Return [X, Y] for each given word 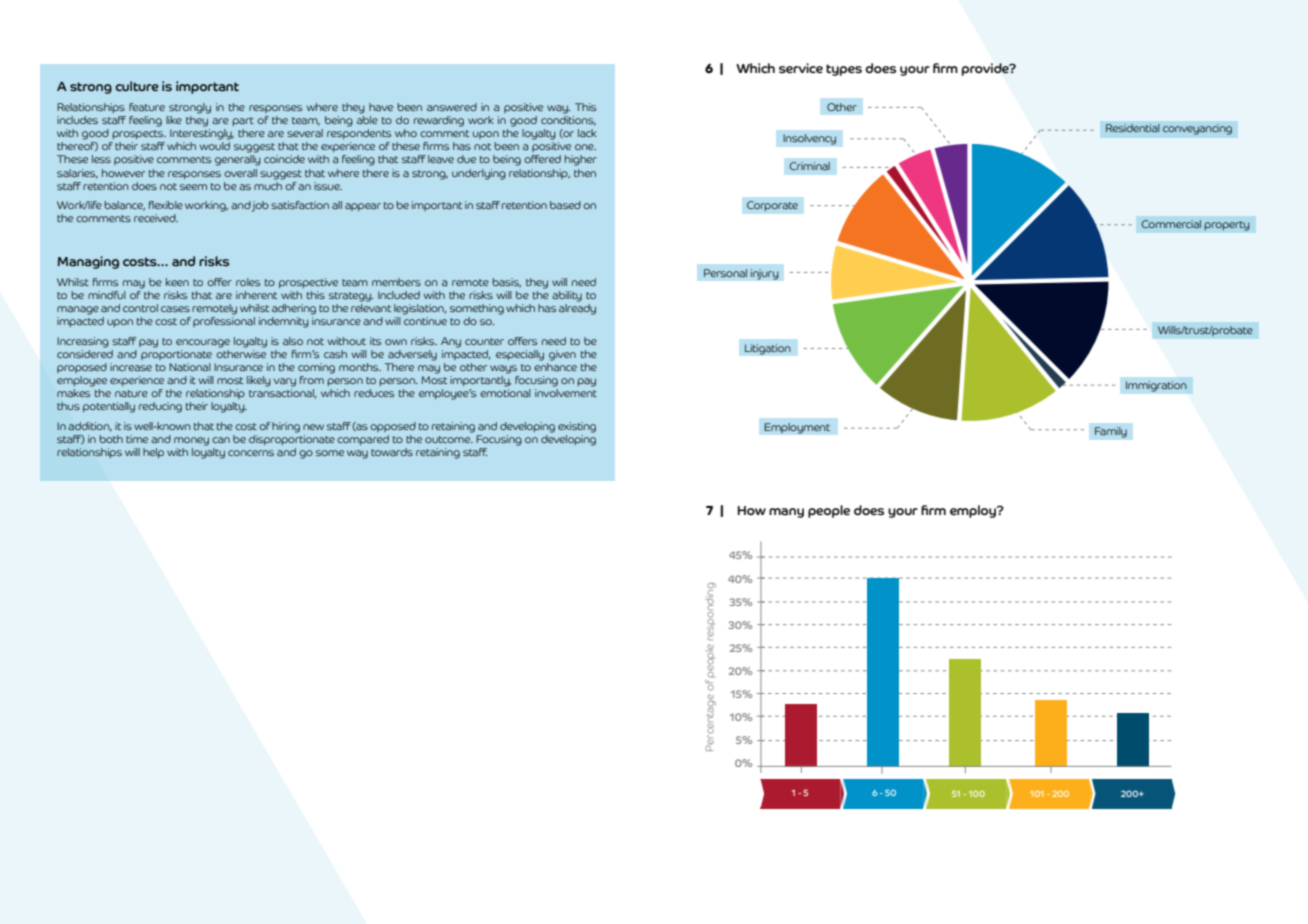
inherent [256, 295]
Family [1110, 432]
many [786, 513]
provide [986, 69]
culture [137, 86]
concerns [251, 453]
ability [567, 296]
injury [764, 274]
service [801, 68]
